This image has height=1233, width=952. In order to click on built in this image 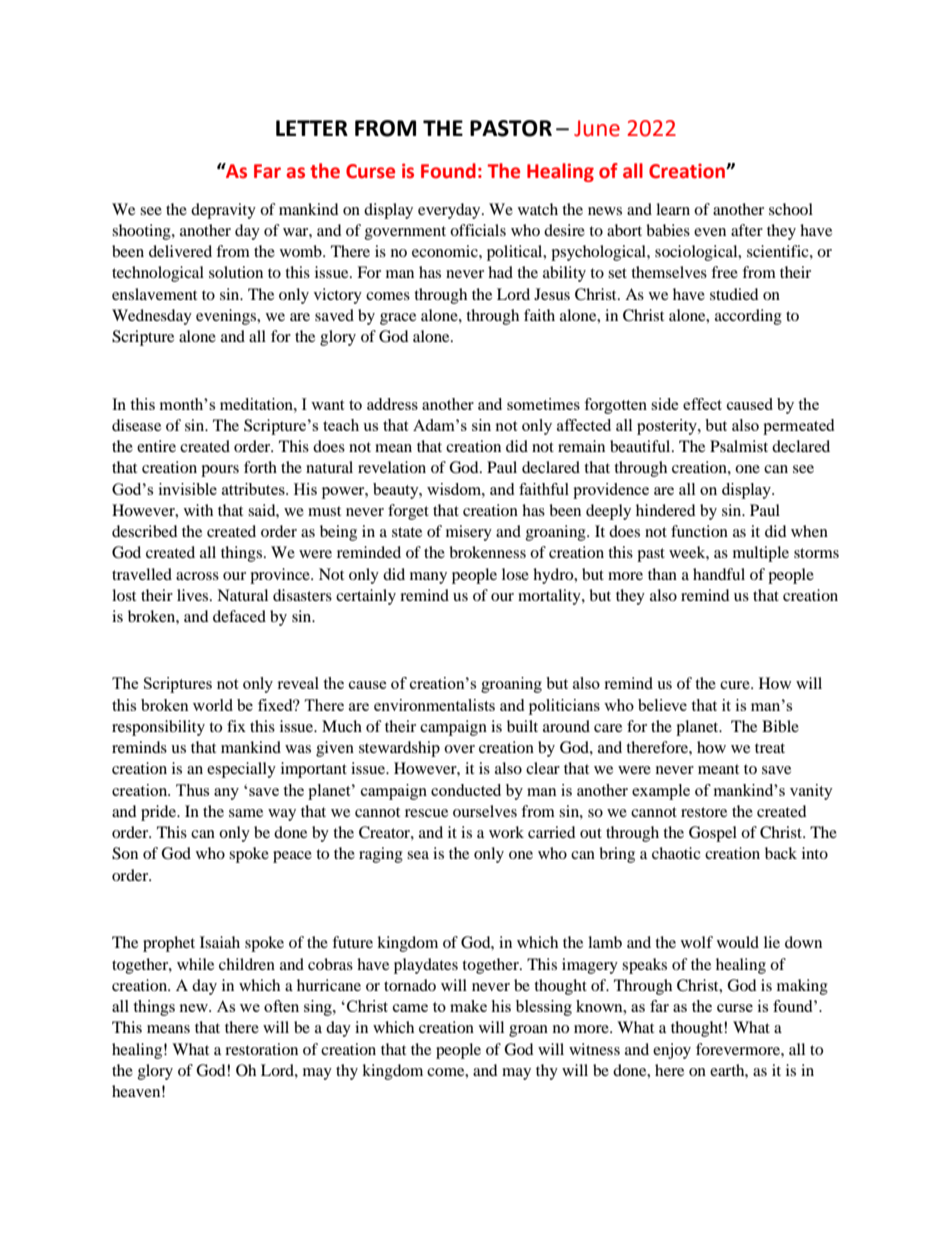, I will do `click(522, 726)`.
